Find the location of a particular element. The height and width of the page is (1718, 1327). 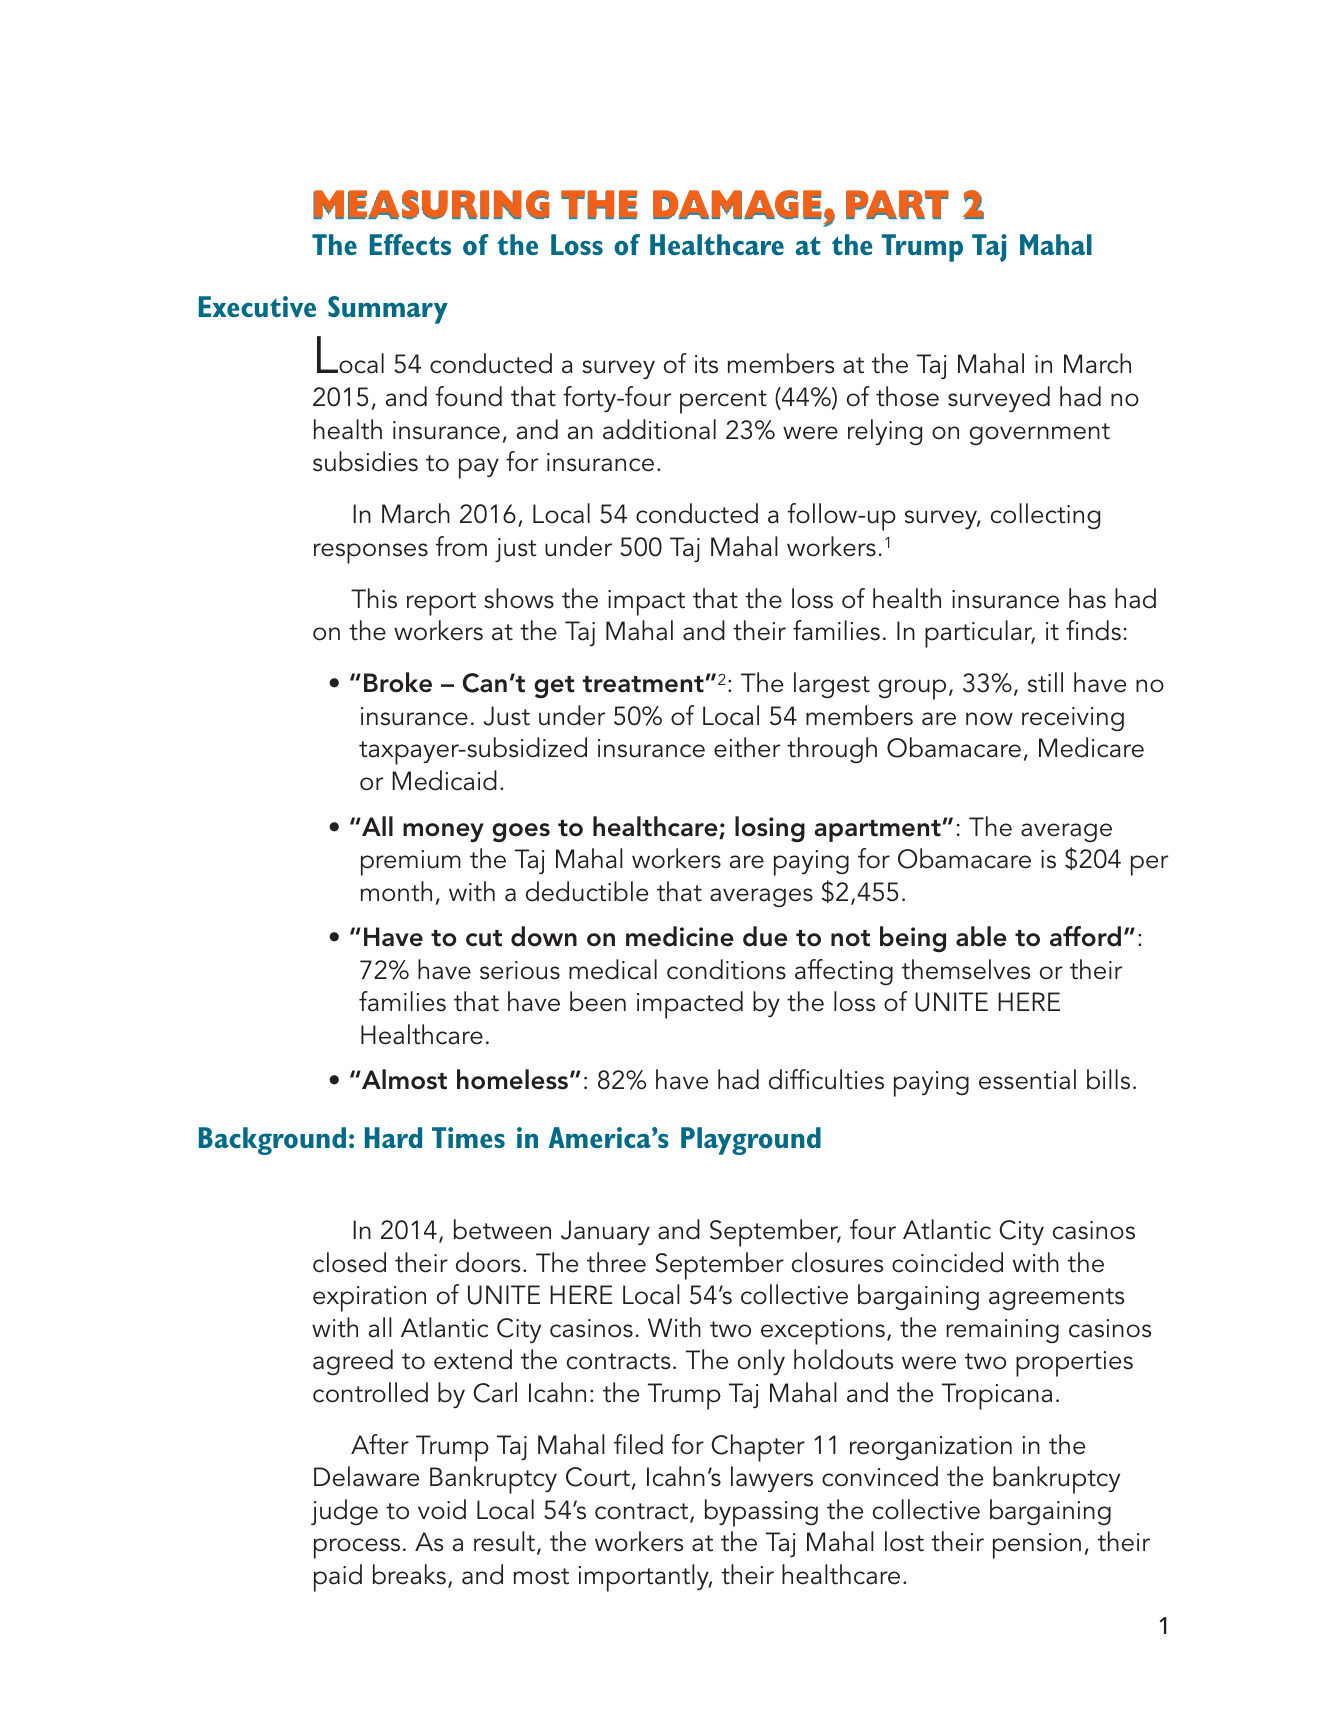

month is located at coordinates (396, 891).
